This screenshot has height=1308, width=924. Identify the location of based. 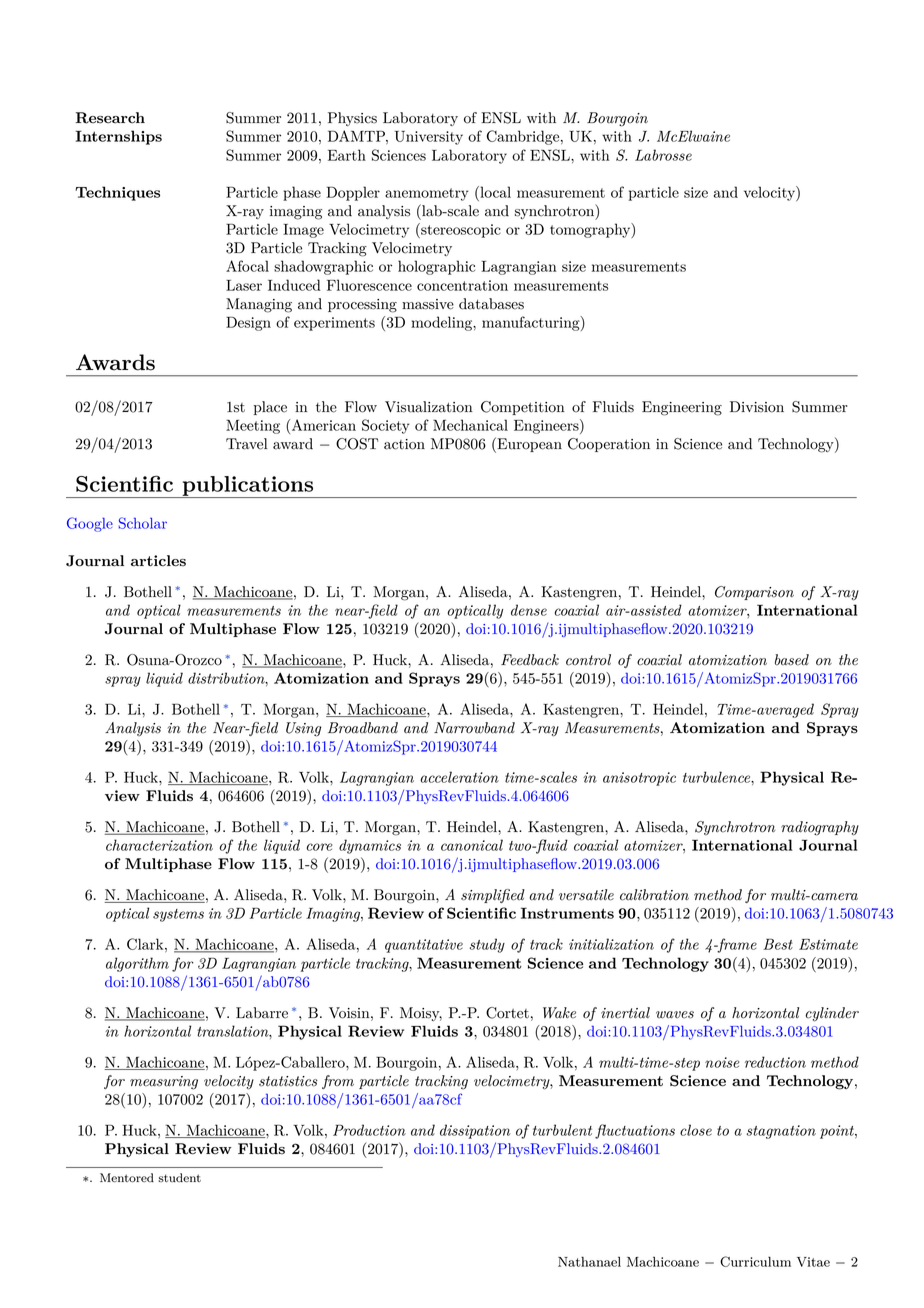
(792, 660).
